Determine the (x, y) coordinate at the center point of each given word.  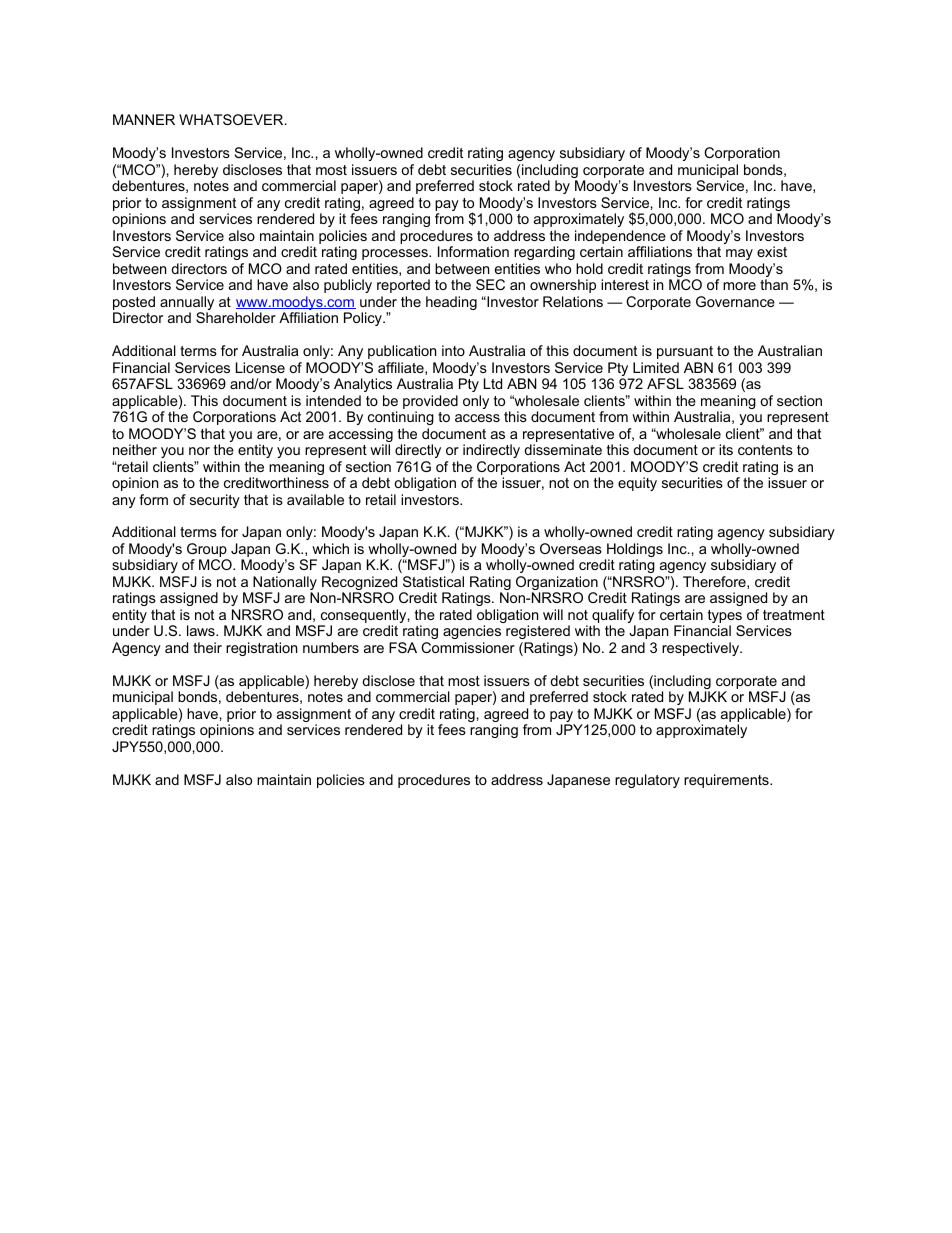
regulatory (647, 781)
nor (199, 451)
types (725, 618)
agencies (472, 634)
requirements (727, 781)
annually (187, 304)
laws (202, 630)
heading (451, 303)
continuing (401, 418)
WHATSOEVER (232, 119)
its (726, 449)
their (207, 647)
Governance (735, 301)
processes (396, 254)
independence (621, 238)
